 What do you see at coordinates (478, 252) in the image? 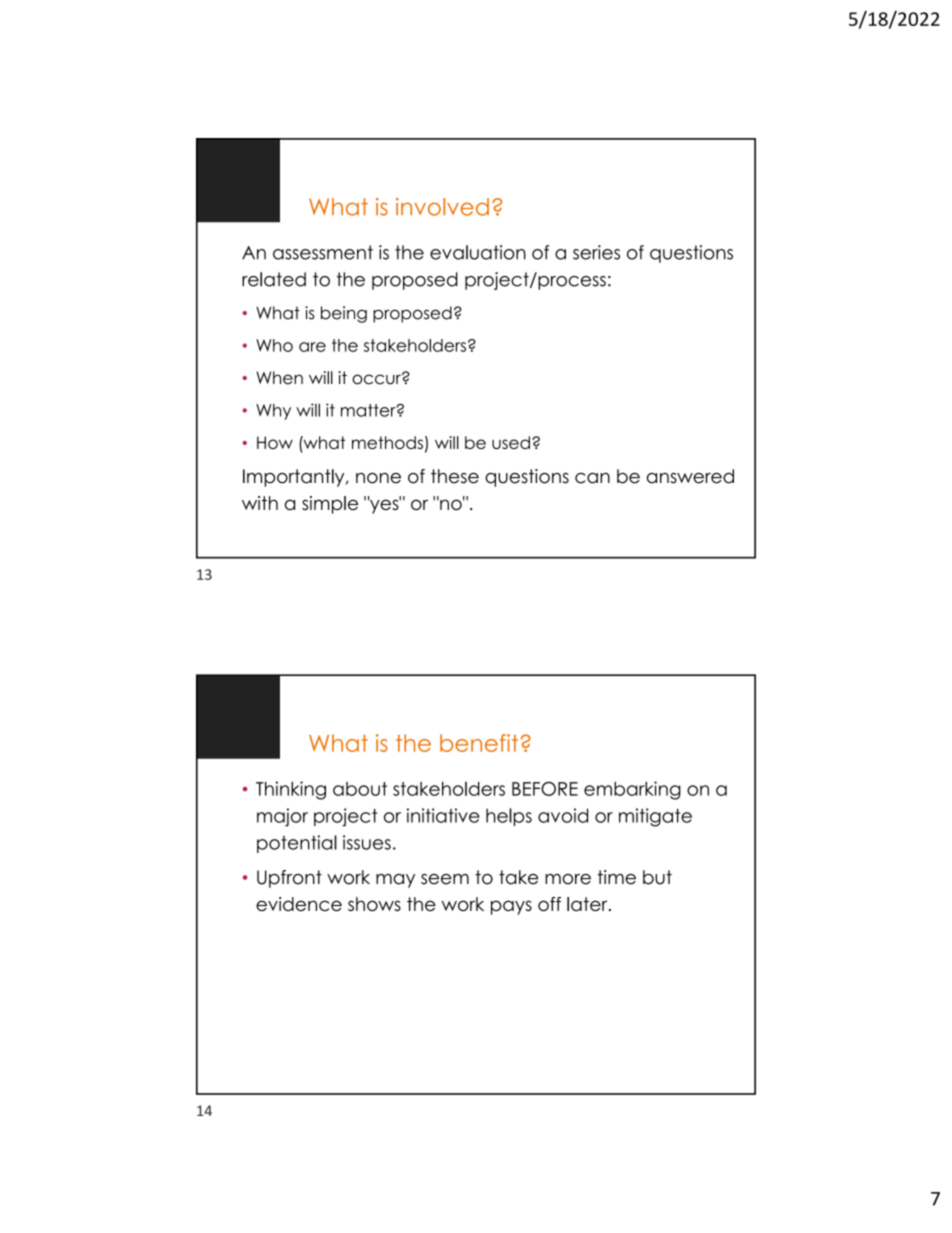
I see `evaluation` at bounding box center [478, 252].
